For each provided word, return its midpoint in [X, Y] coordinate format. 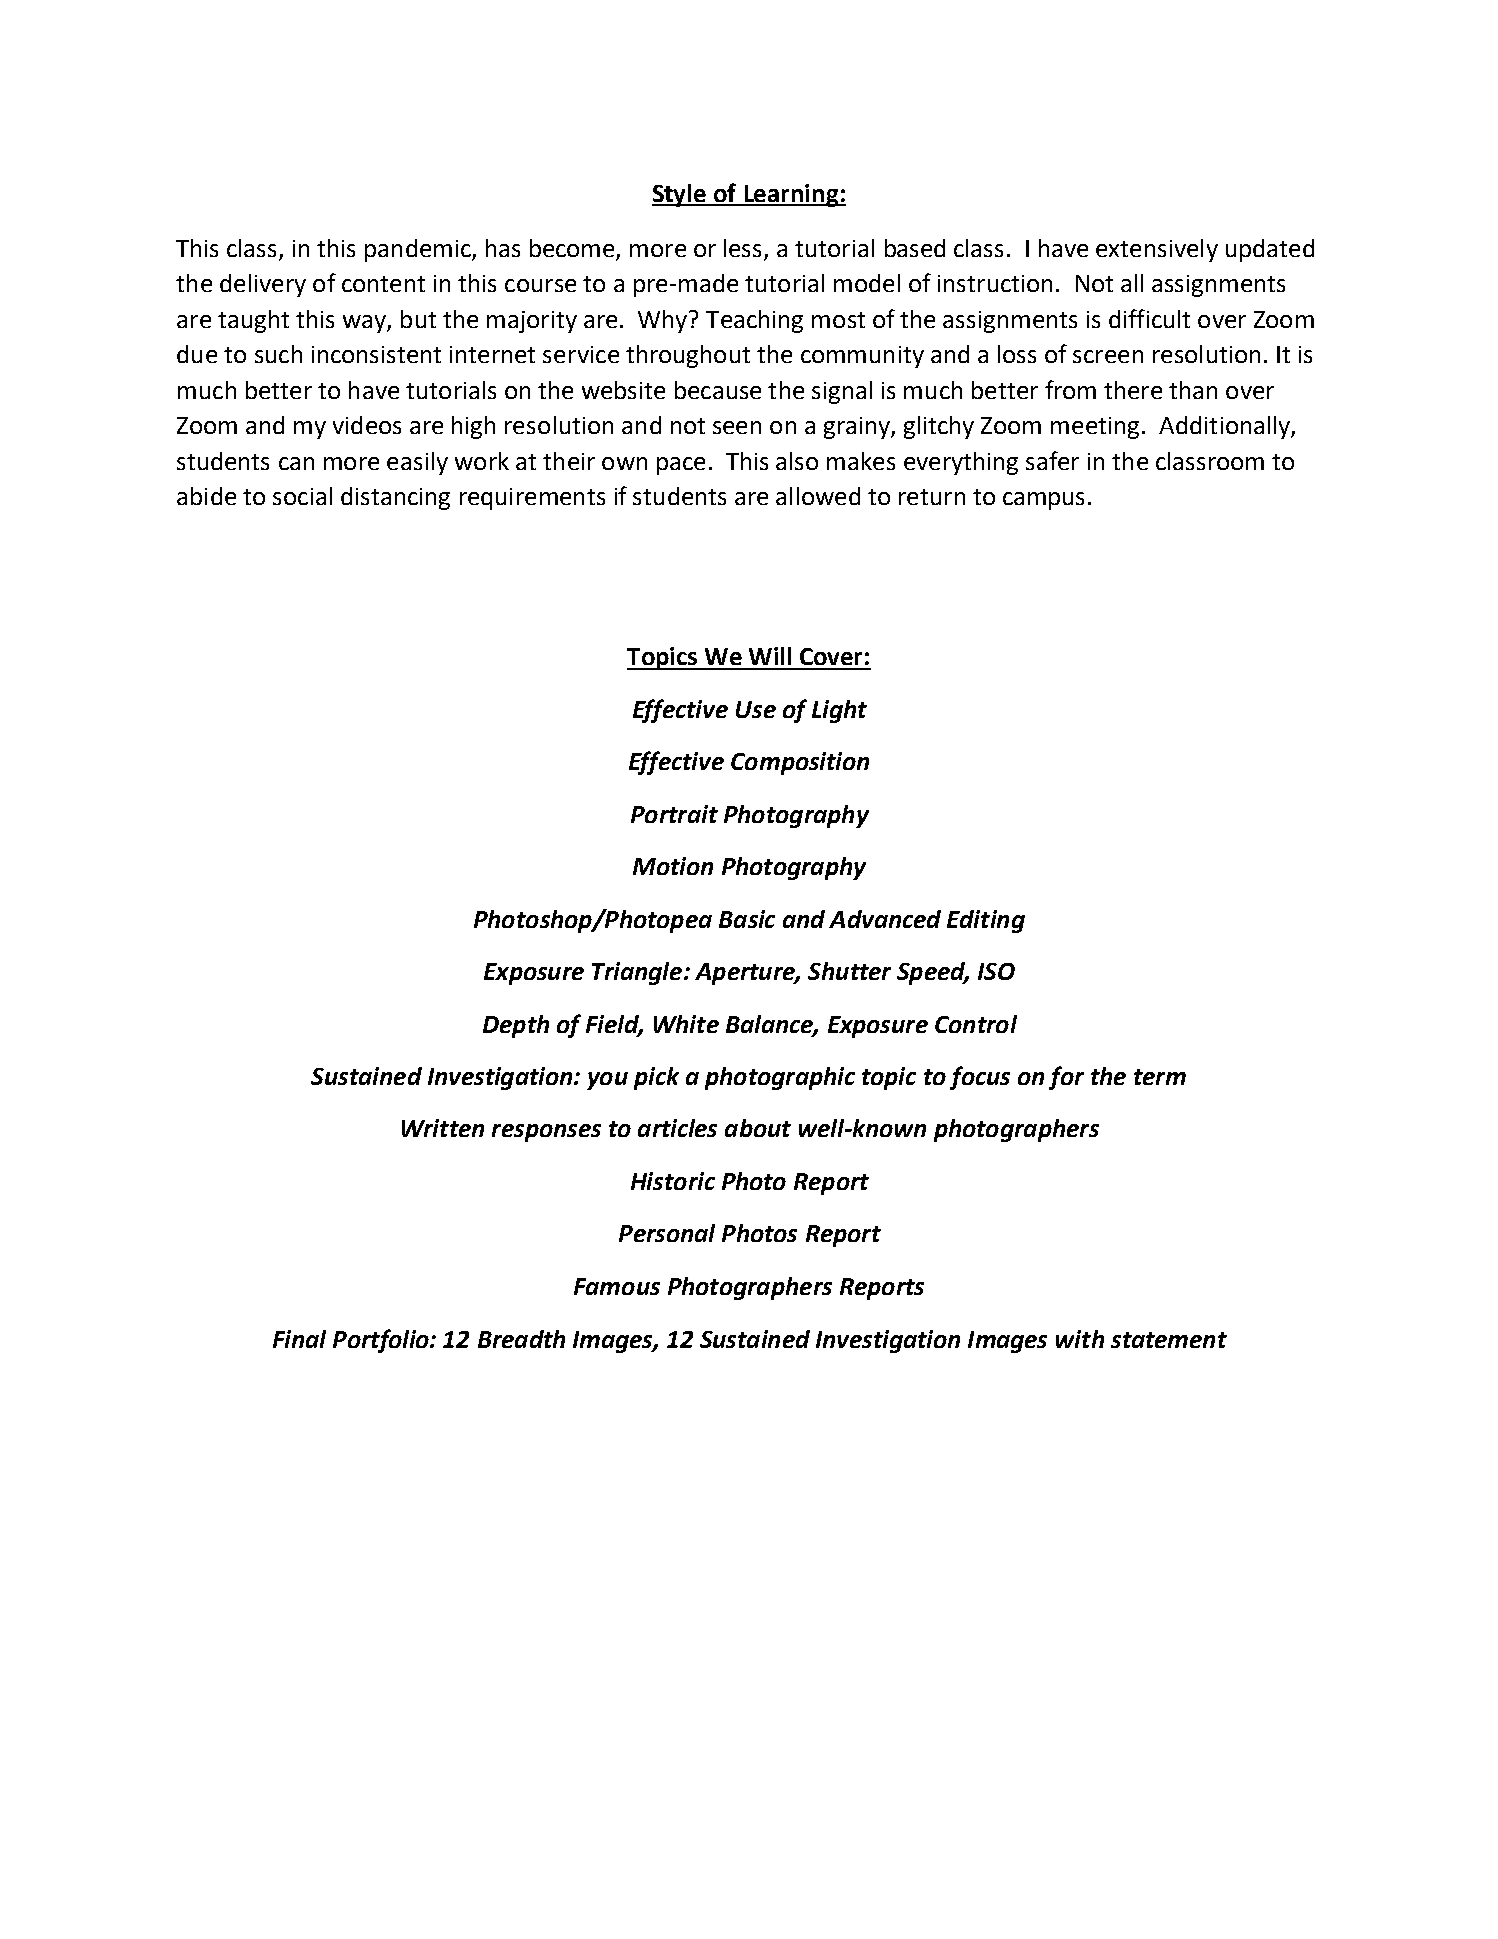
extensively [1157, 250]
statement [1169, 1340]
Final [299, 1339]
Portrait [674, 814]
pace [681, 466]
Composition [800, 763]
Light [839, 711]
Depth [516, 1026]
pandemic [419, 250]
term [1160, 1077]
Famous [617, 1286]
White [686, 1024]
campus [1043, 501]
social [302, 496]
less [744, 249]
